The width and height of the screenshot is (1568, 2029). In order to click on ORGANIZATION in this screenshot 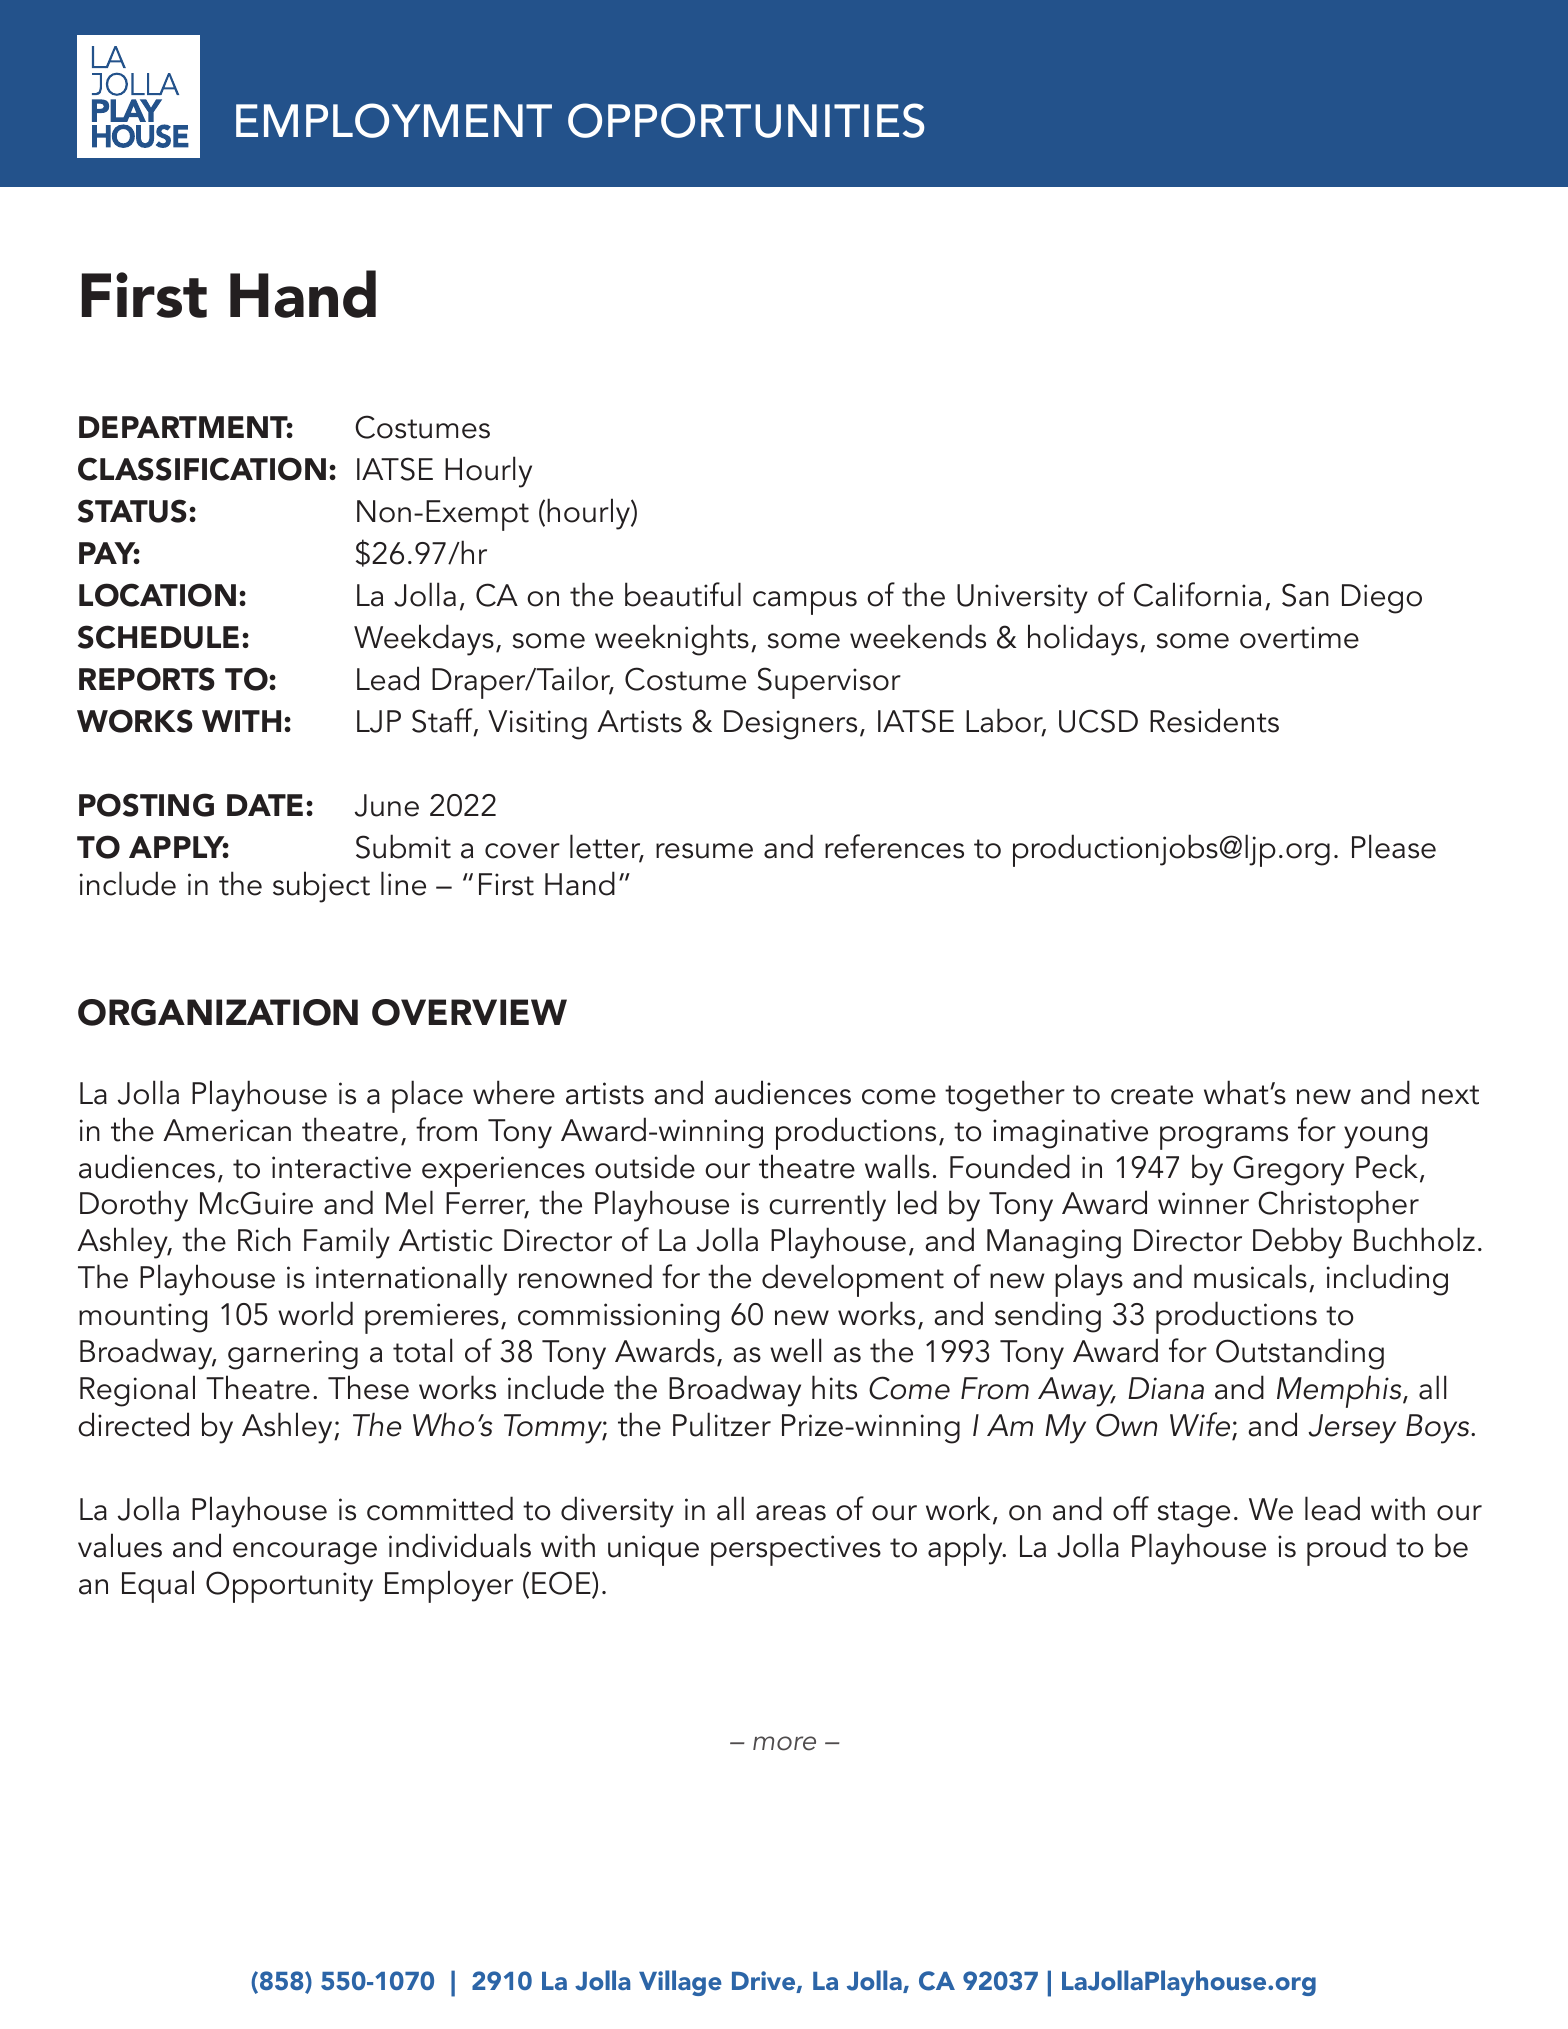, I will do `click(218, 1012)`.
